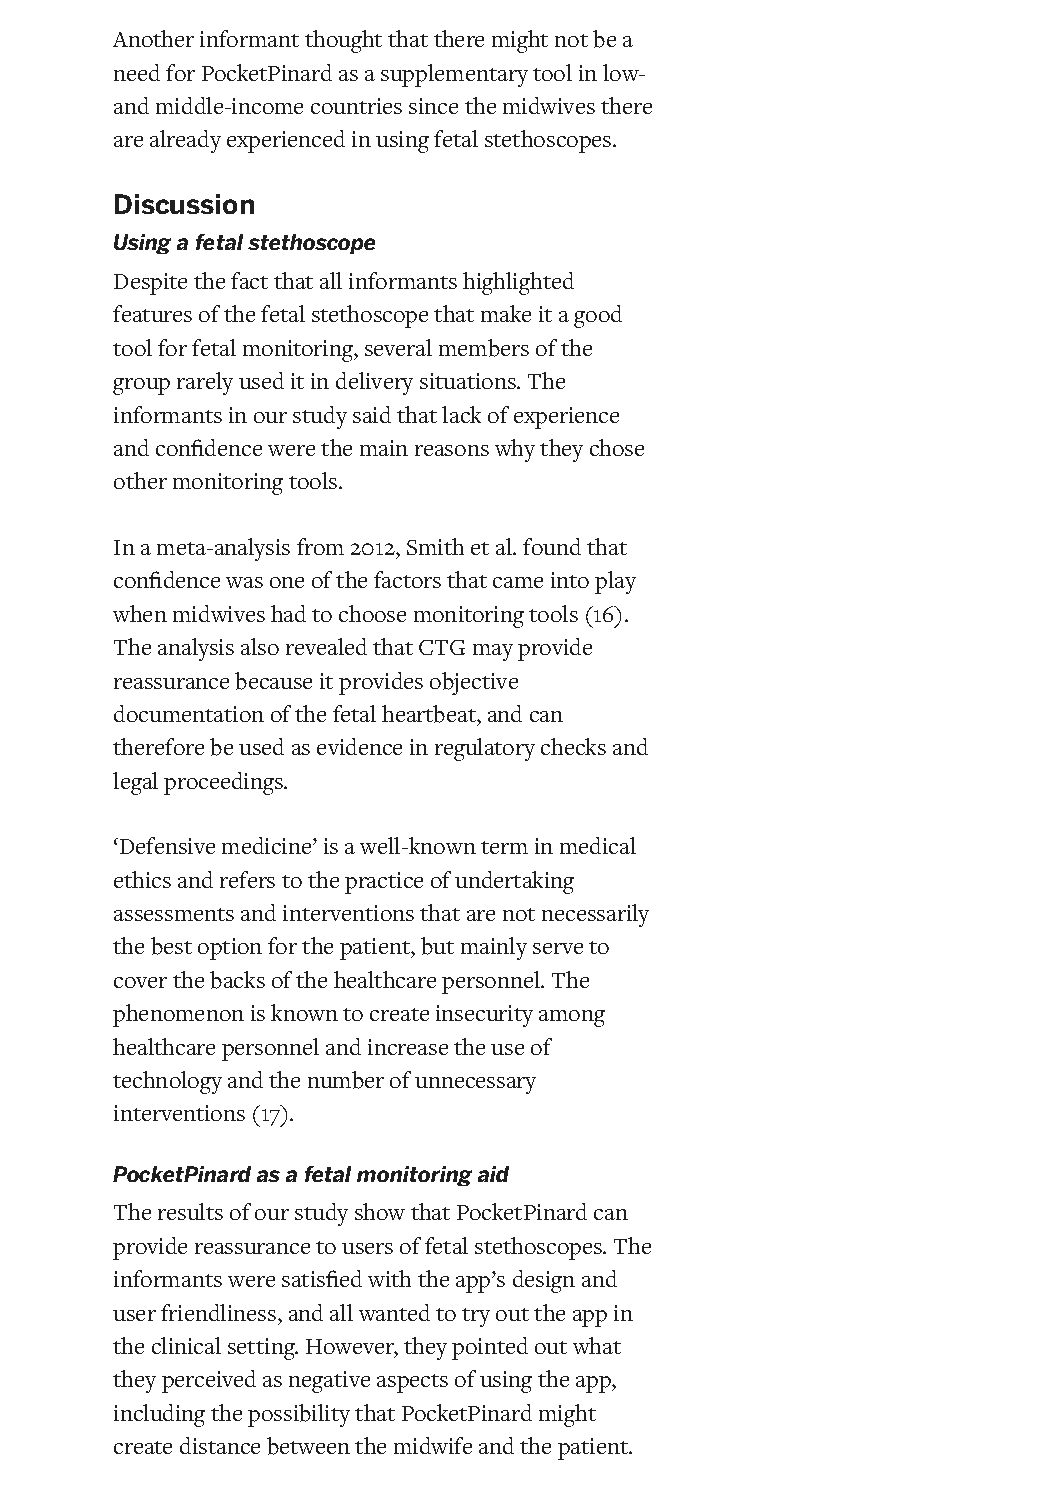 The image size is (1060, 1500). What do you see at coordinates (573, 746) in the image?
I see `checks` at bounding box center [573, 746].
